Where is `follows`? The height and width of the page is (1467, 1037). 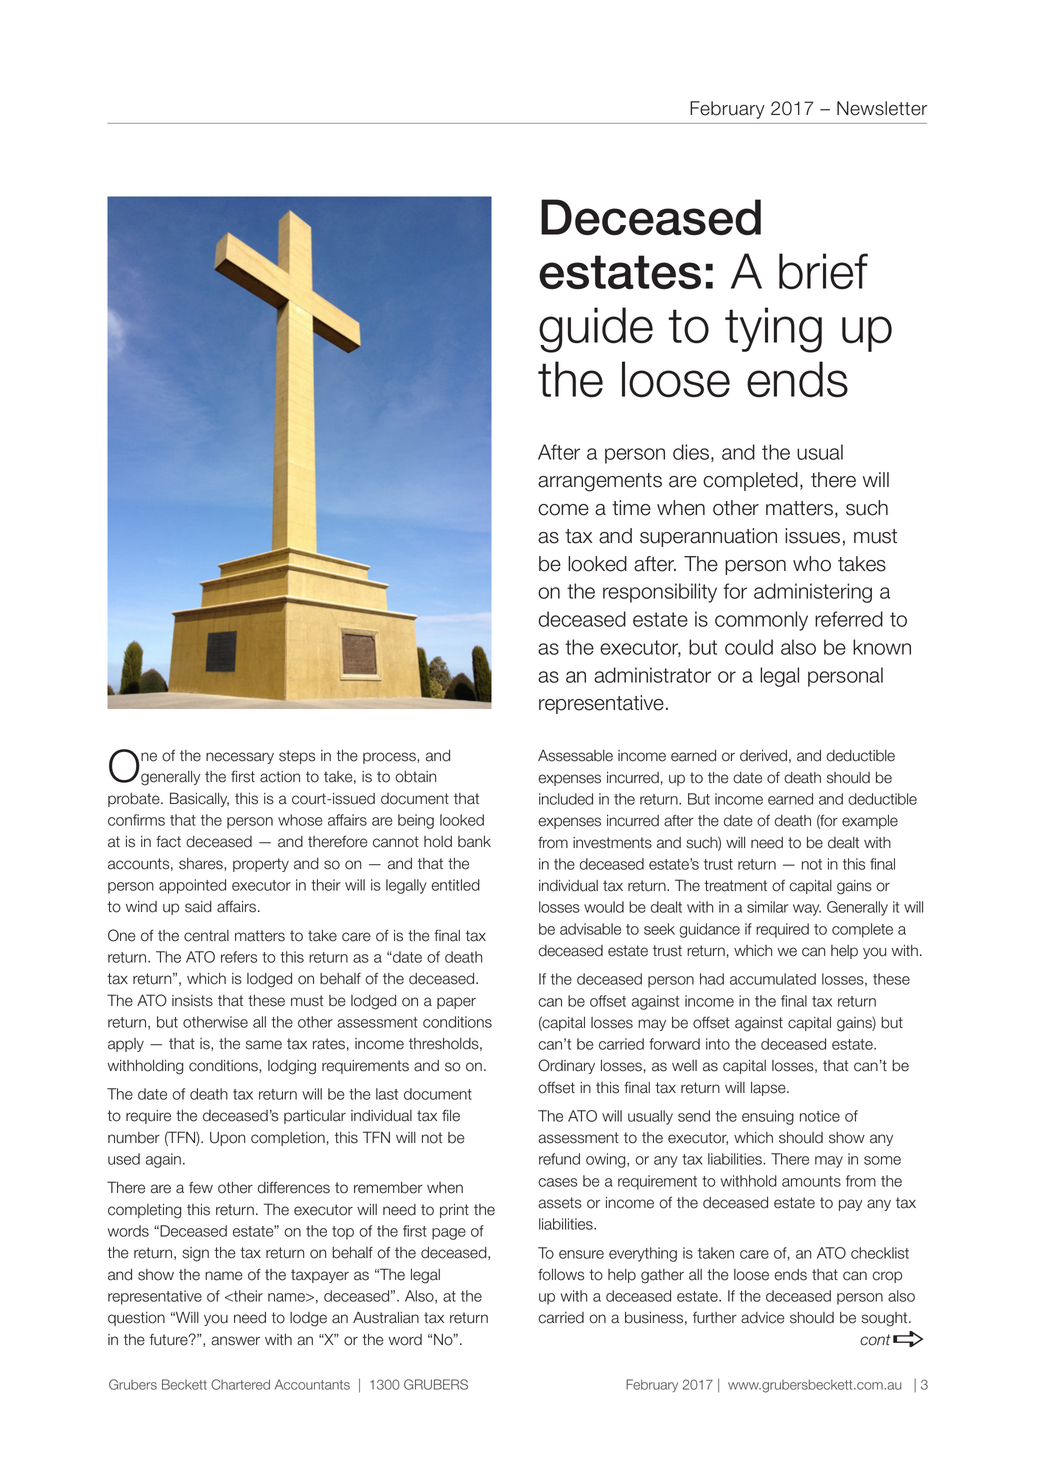 follows is located at coordinates (561, 1274).
